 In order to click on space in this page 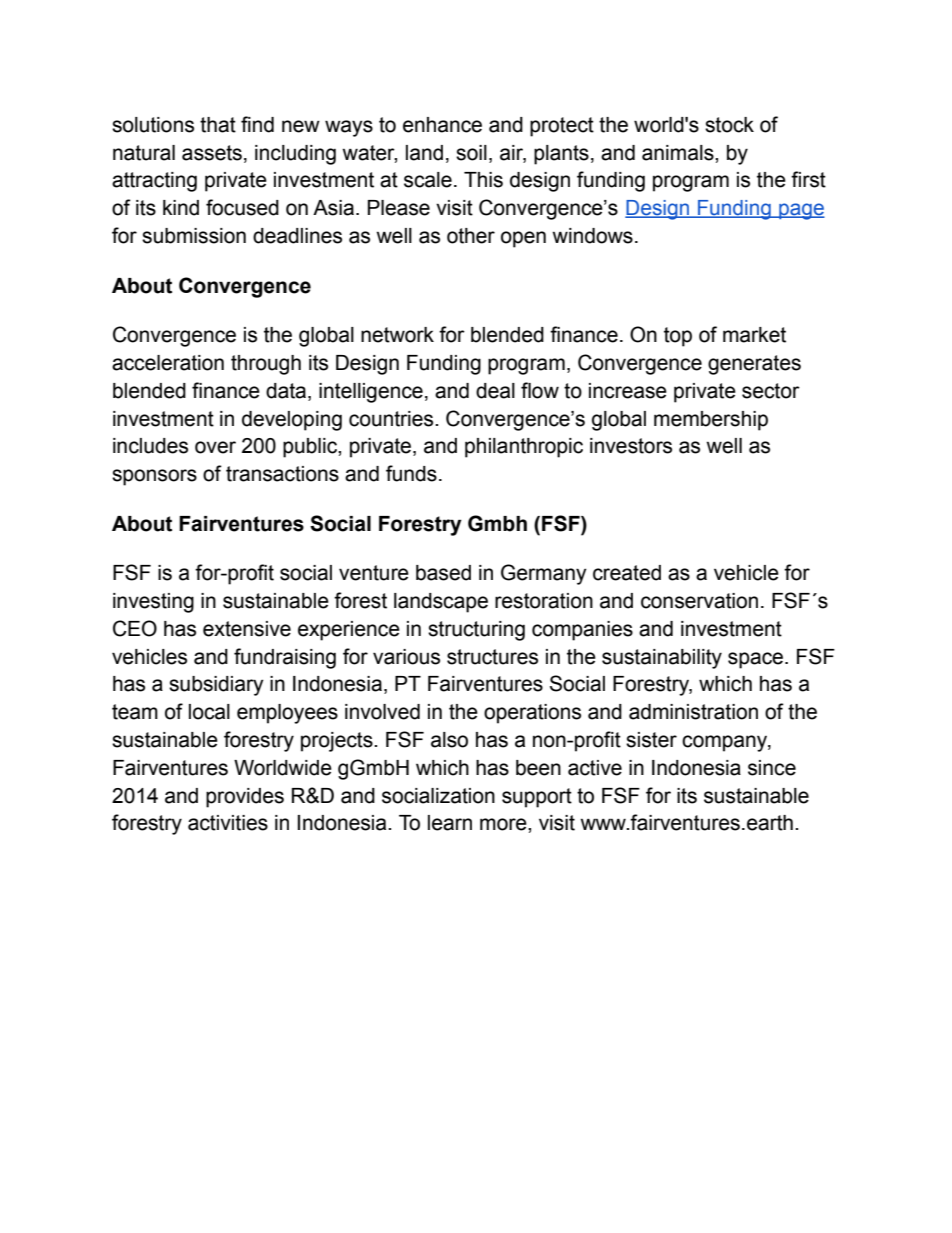, I will do `click(757, 660)`.
